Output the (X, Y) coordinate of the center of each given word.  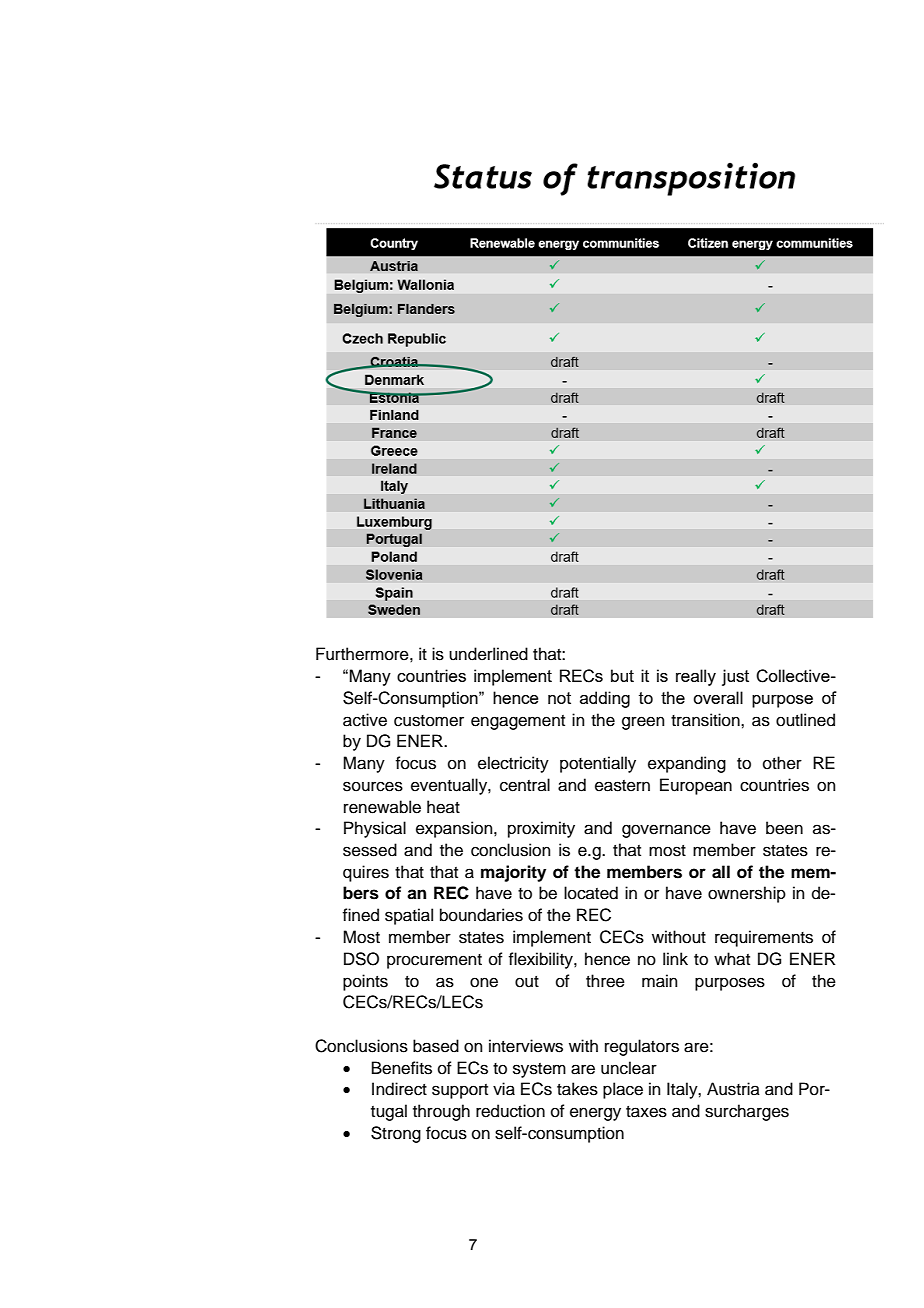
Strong (396, 1134)
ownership (747, 894)
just (735, 677)
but (622, 675)
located (591, 893)
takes (577, 1089)
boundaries (481, 915)
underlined (488, 654)
